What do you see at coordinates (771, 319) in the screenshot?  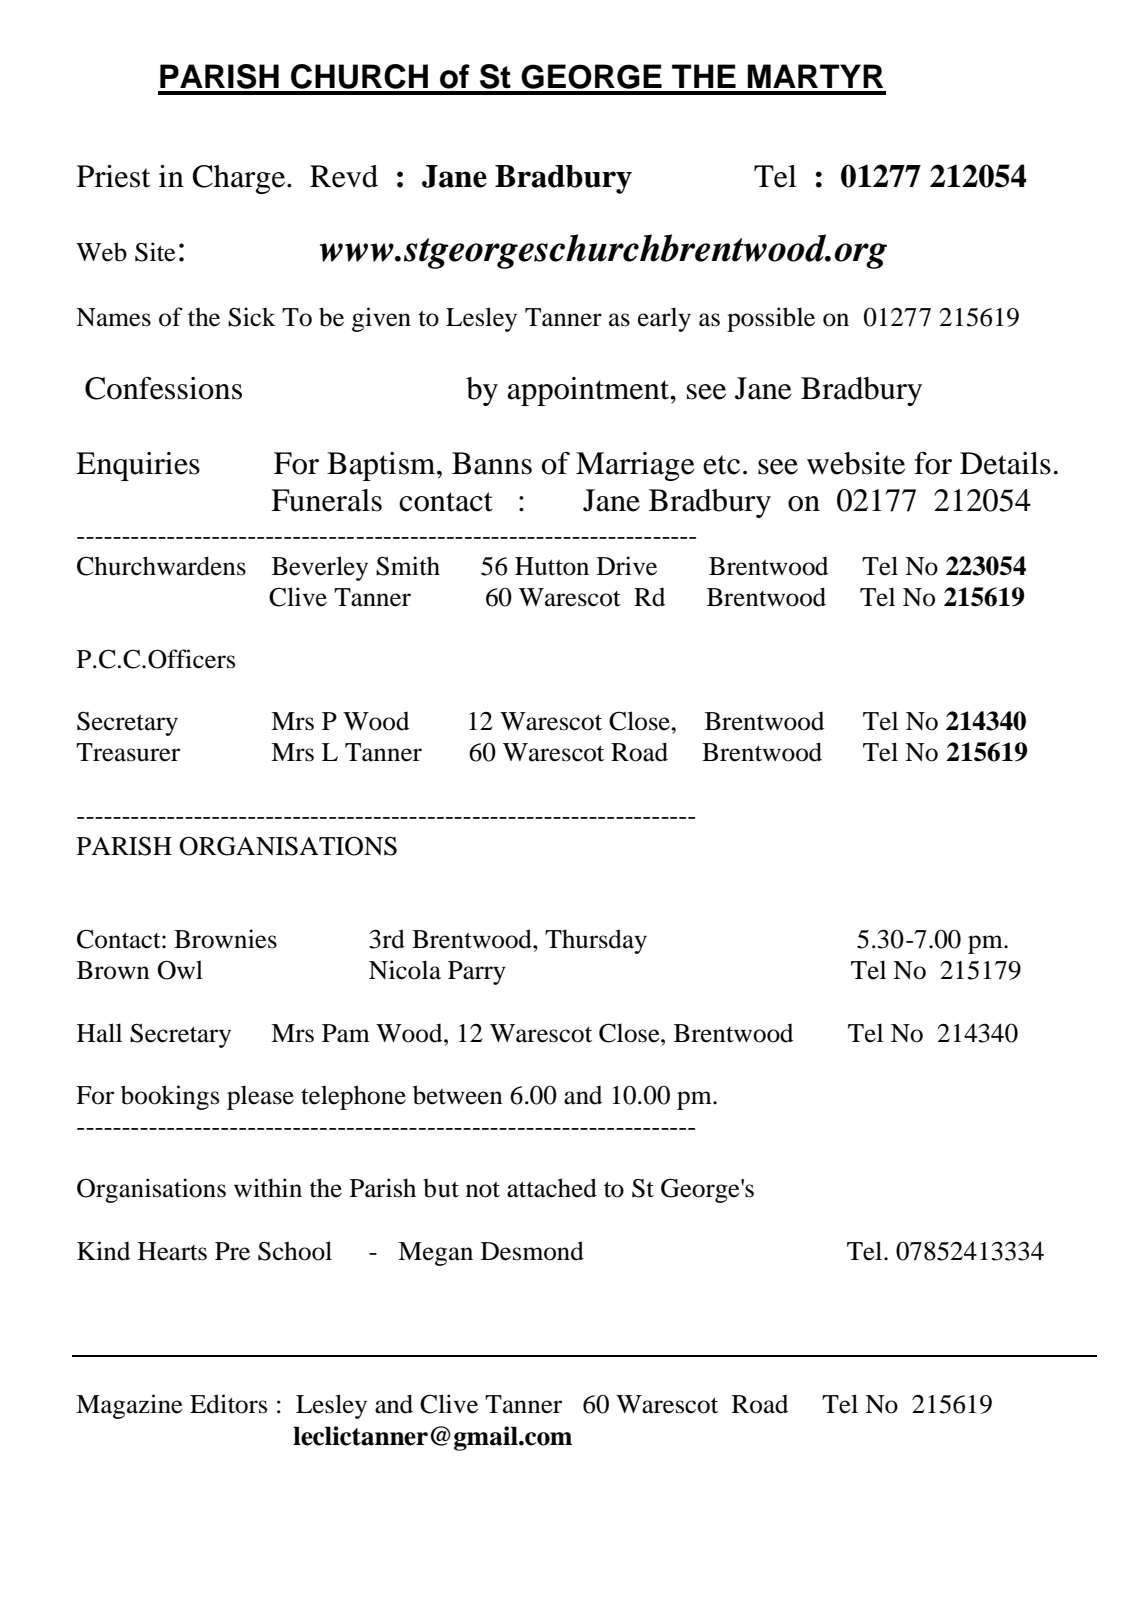 I see `possible` at bounding box center [771, 319].
